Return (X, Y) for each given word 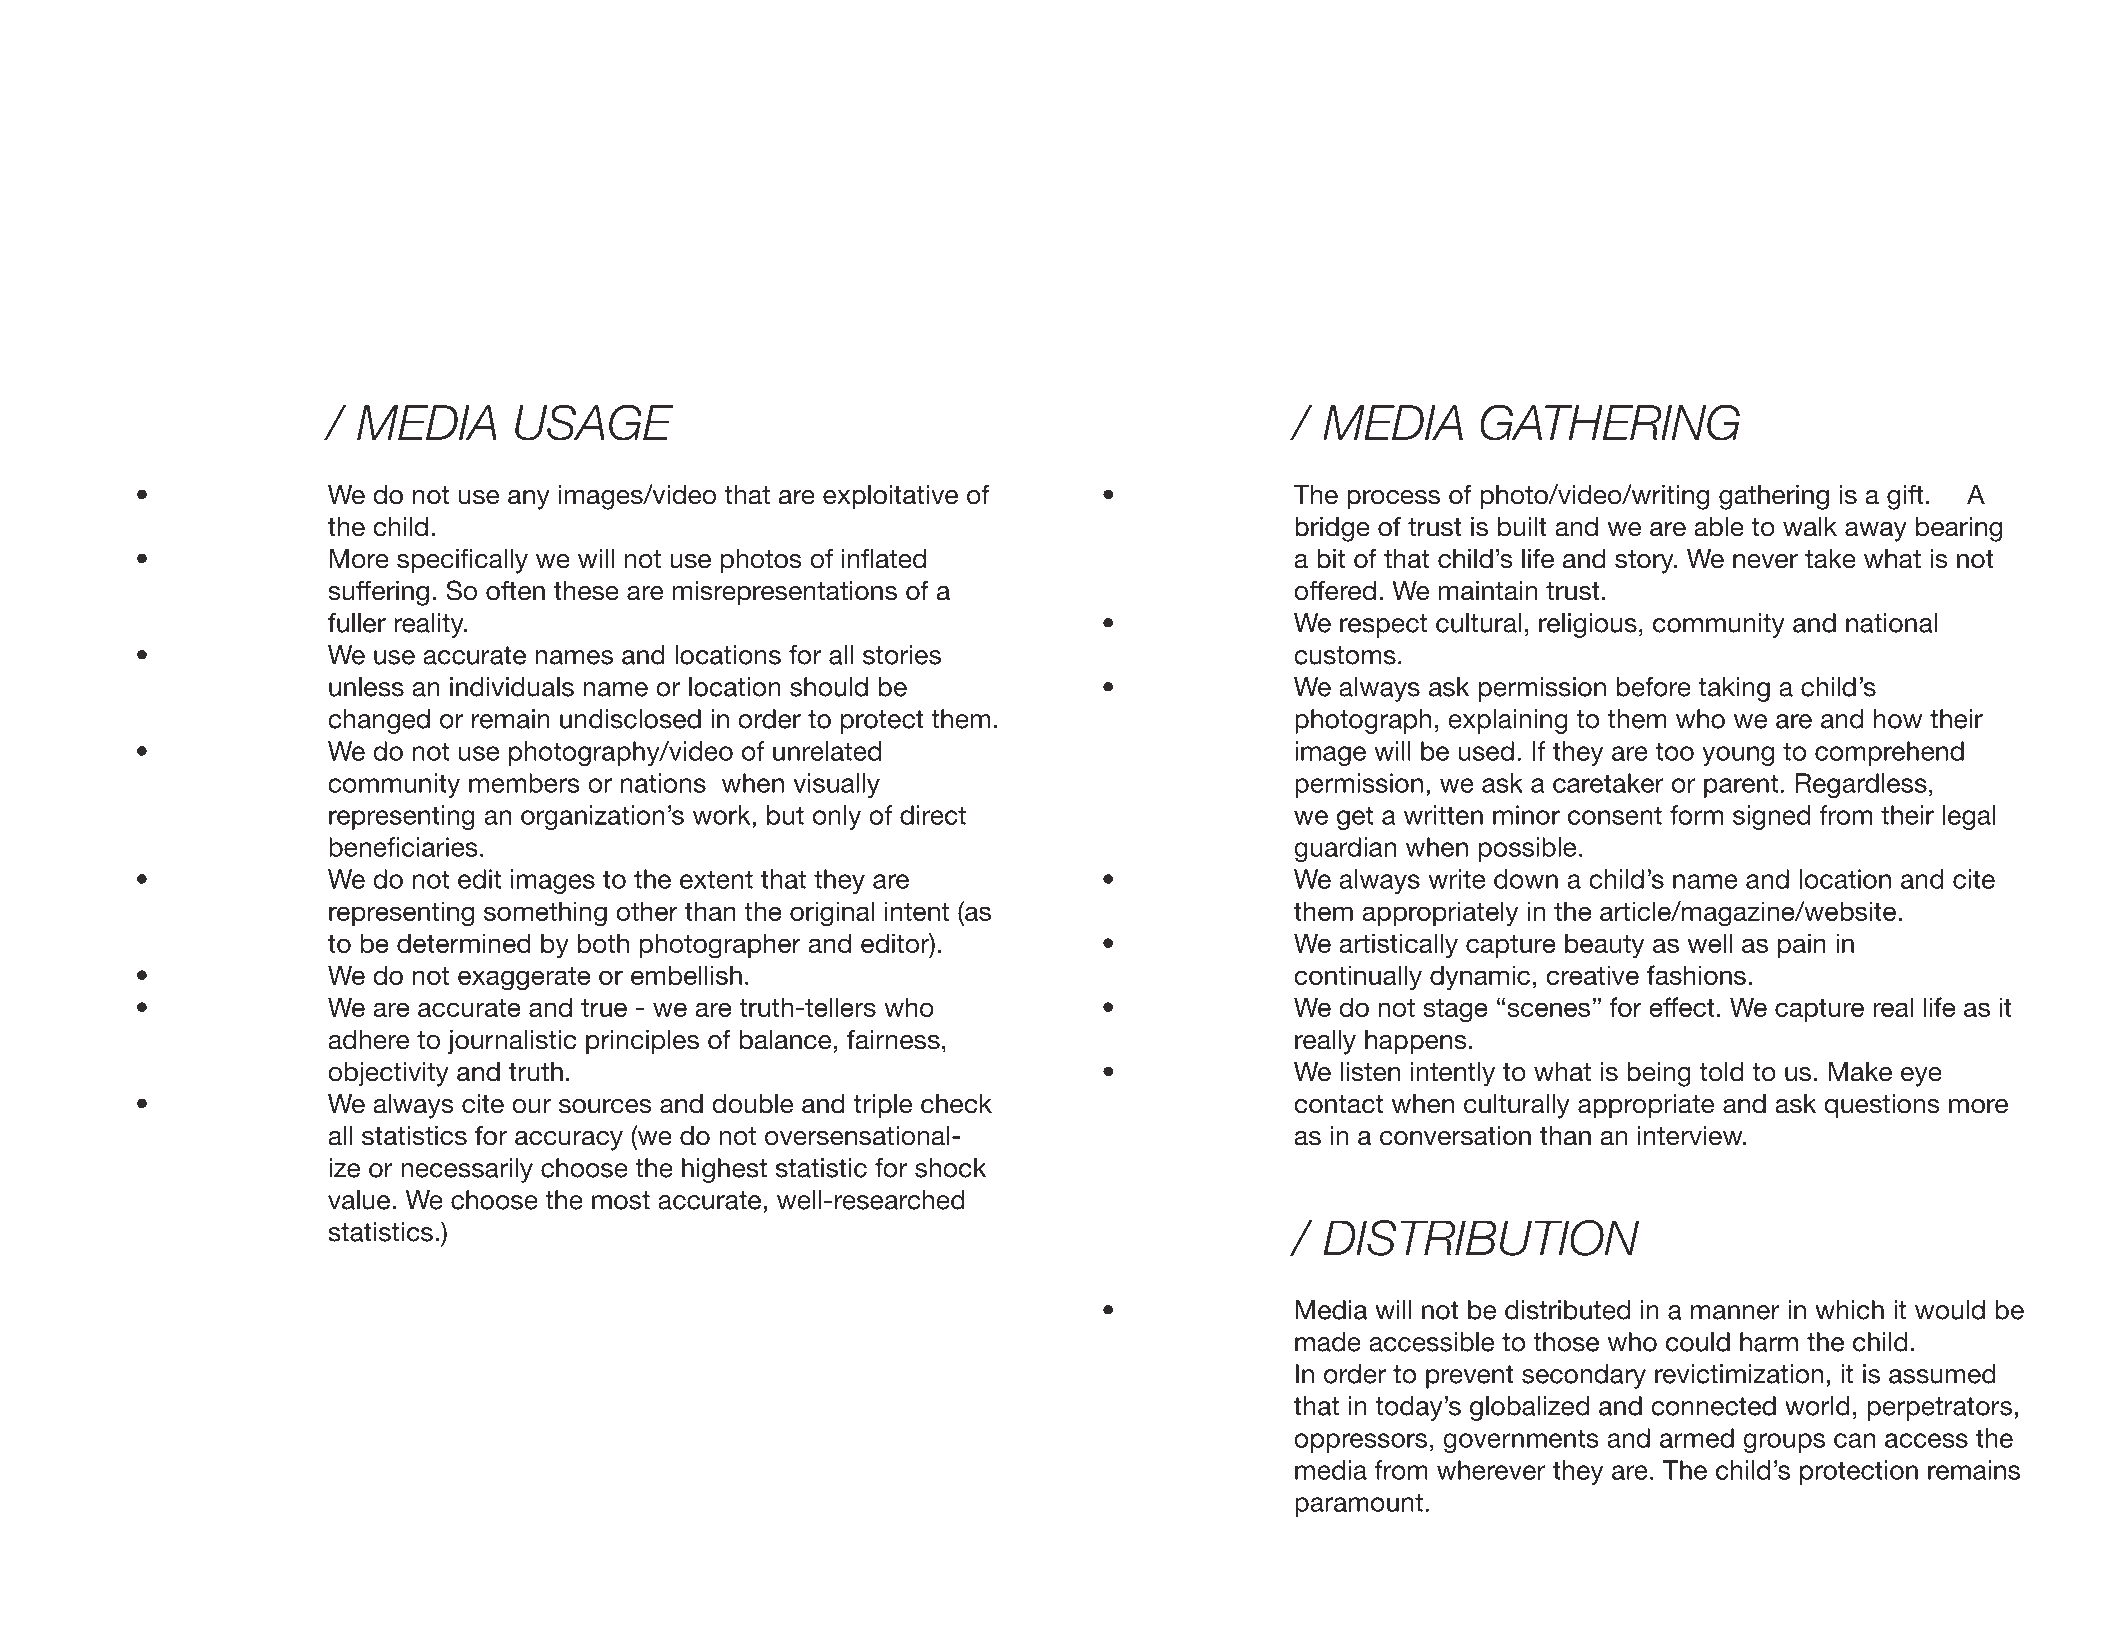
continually (1358, 978)
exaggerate (524, 979)
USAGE (594, 422)
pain (1802, 945)
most (621, 1200)
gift (1905, 497)
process (1393, 500)
